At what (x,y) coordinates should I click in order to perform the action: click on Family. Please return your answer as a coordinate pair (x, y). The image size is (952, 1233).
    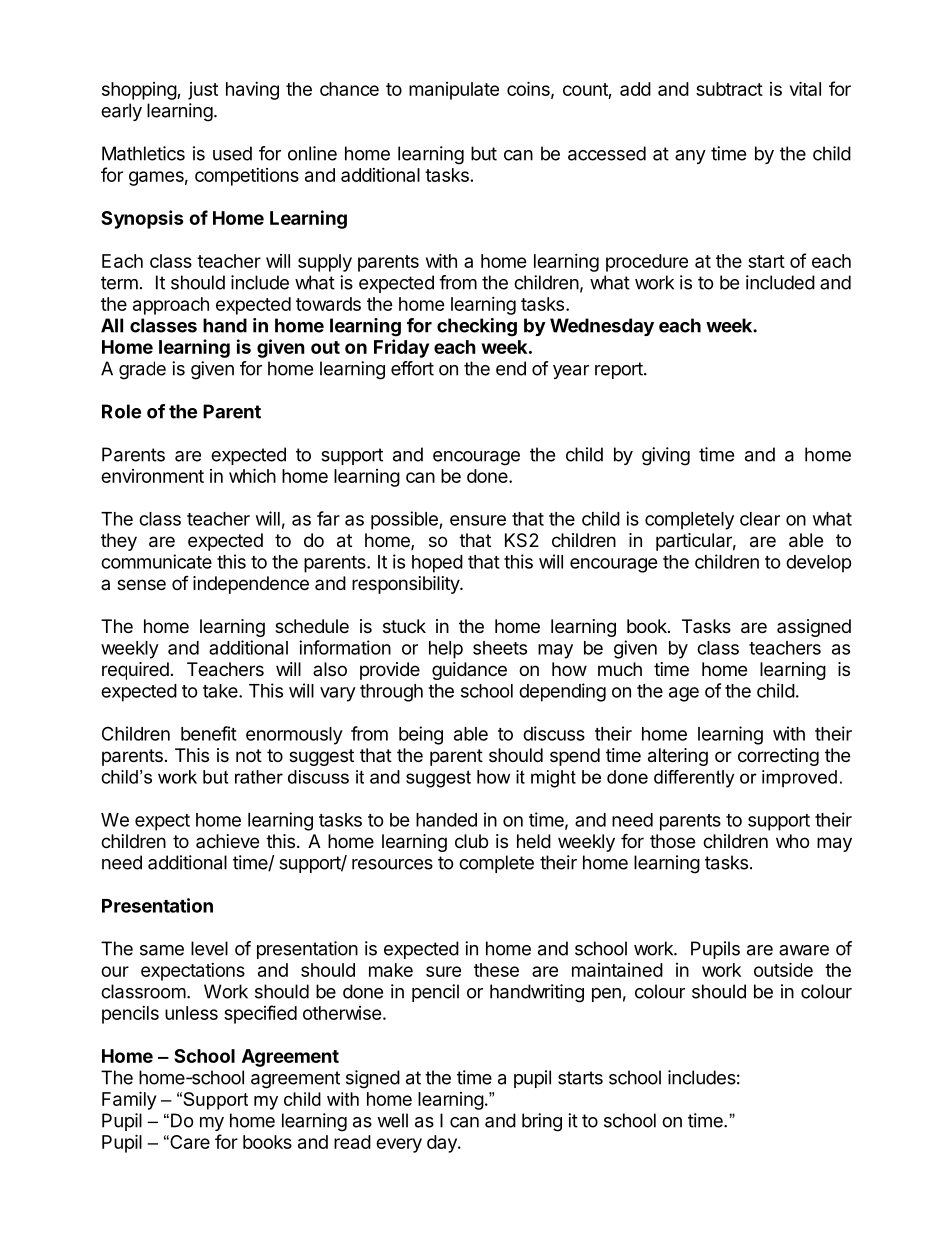
    Looking at the image, I should click on (129, 1100).
